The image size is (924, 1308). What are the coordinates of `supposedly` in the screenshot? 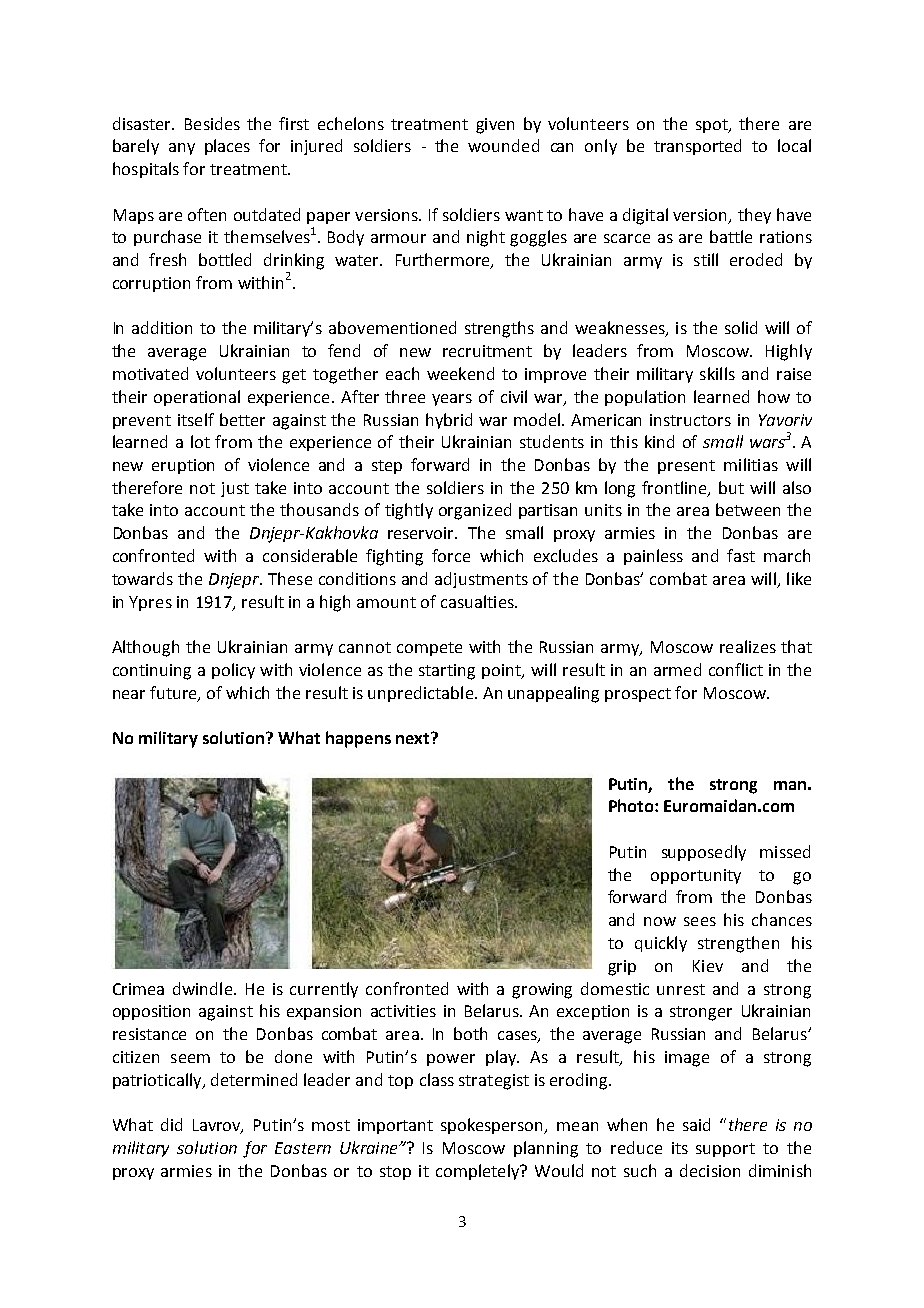 It's located at (704, 853).
